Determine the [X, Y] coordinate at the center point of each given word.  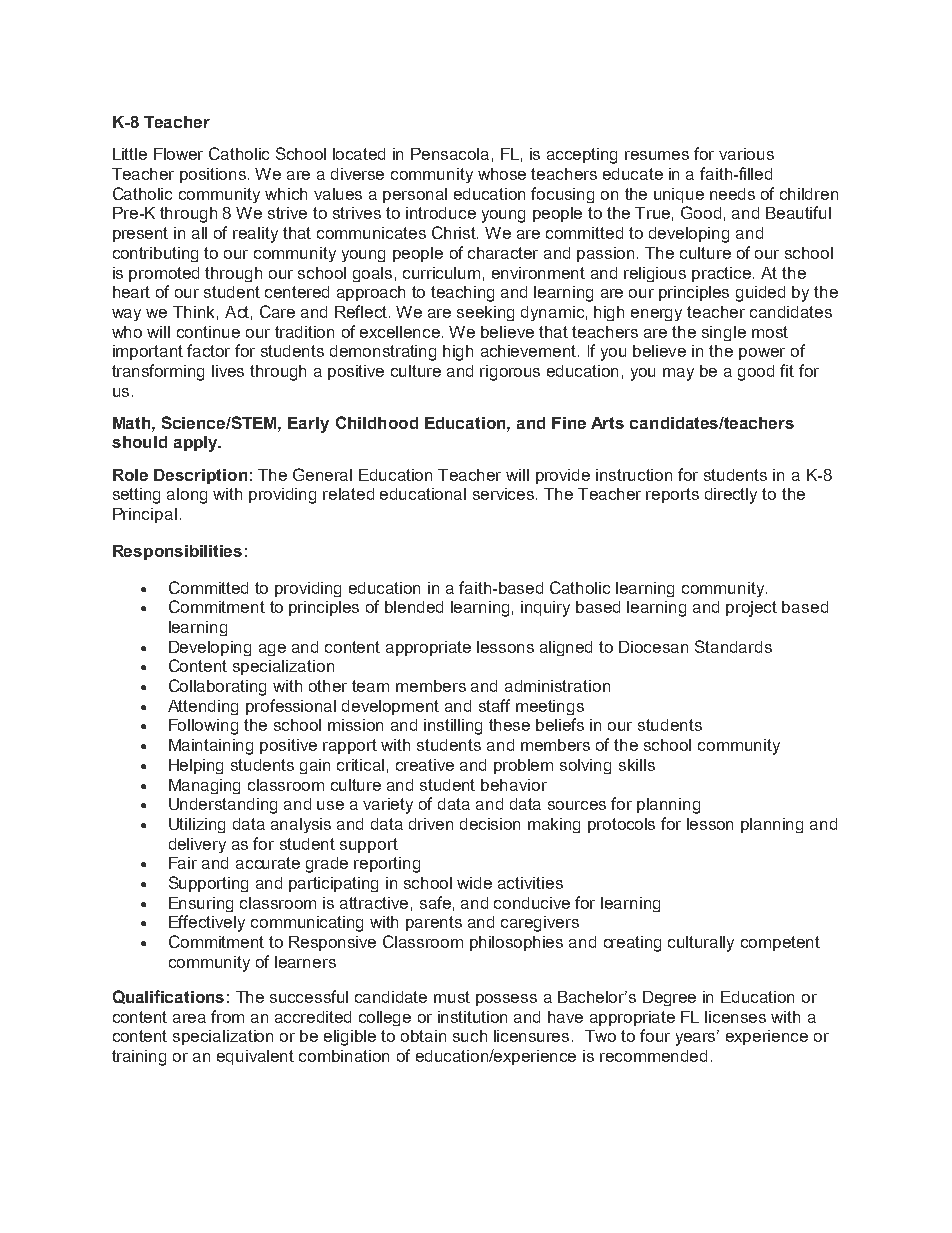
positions [214, 175]
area [189, 1018]
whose [502, 174]
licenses [735, 1017]
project [751, 609]
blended [414, 607]
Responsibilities [177, 552]
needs [732, 194]
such [470, 1036]
